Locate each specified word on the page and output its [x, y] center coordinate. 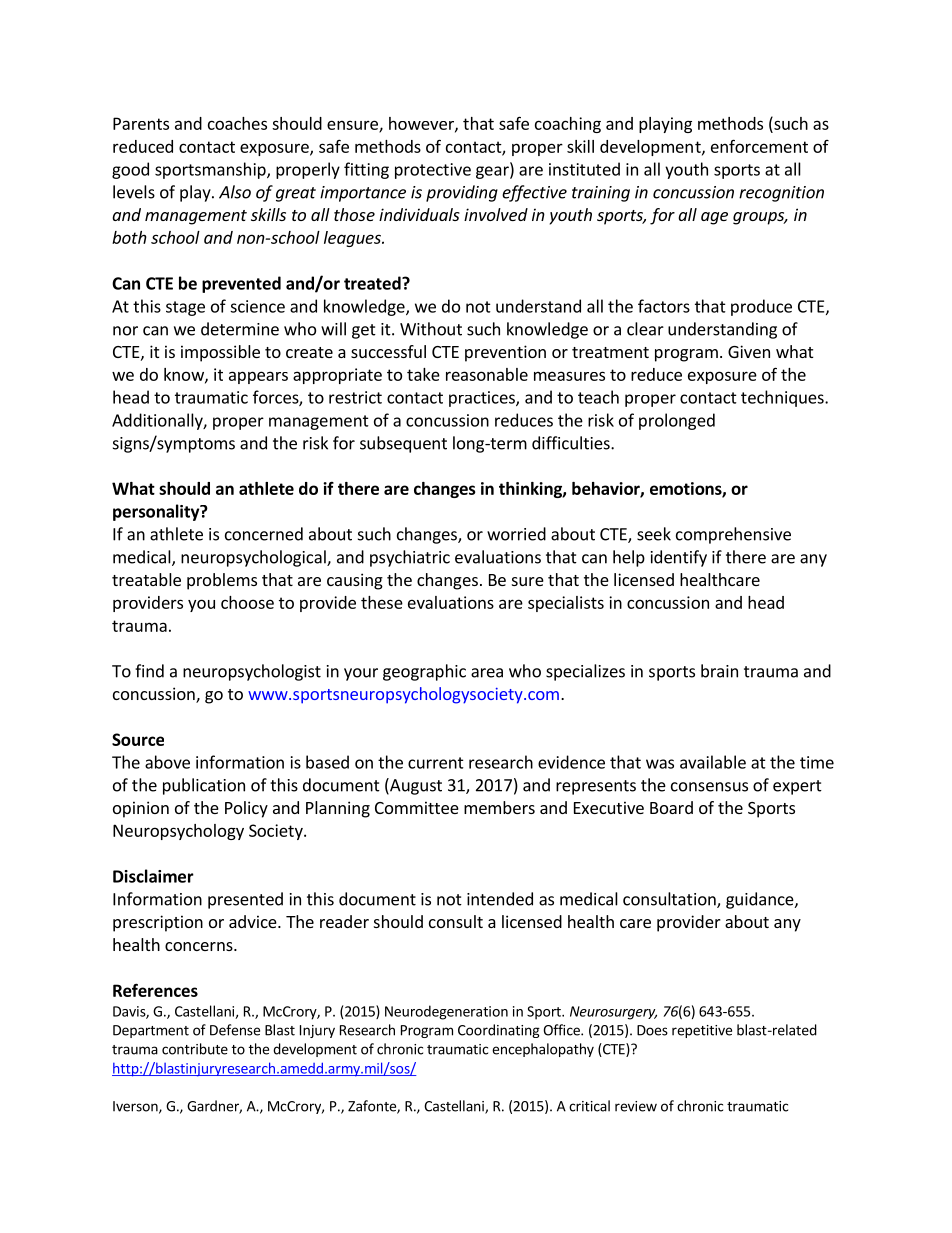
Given [749, 351]
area [487, 673]
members [499, 807]
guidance [761, 900]
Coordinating [499, 1031]
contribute [195, 1049]
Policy [246, 809]
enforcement [759, 146]
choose [247, 602]
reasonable [487, 374]
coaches [237, 123]
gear [493, 172]
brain [719, 671]
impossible [220, 353]
